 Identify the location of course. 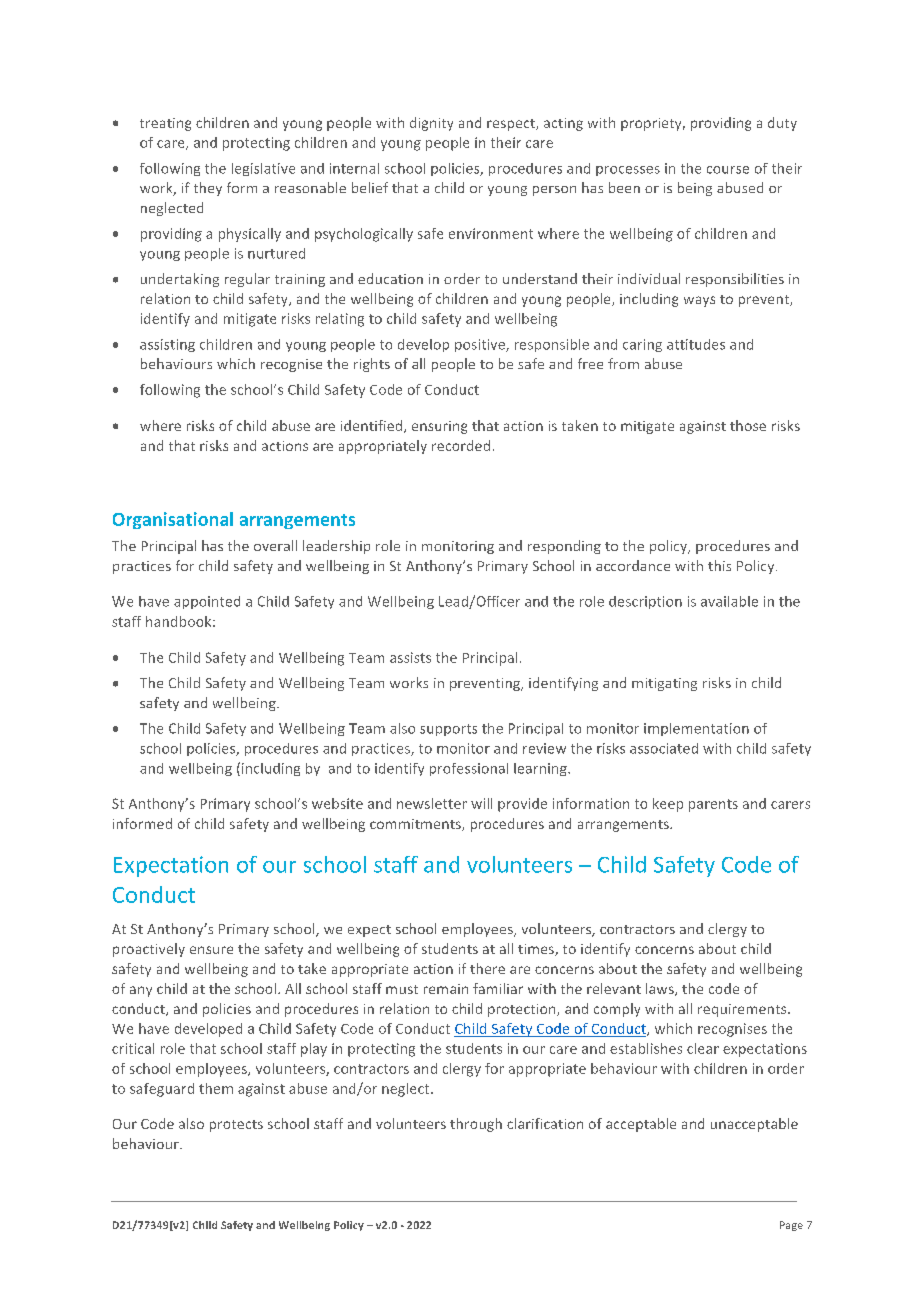
(728, 170).
